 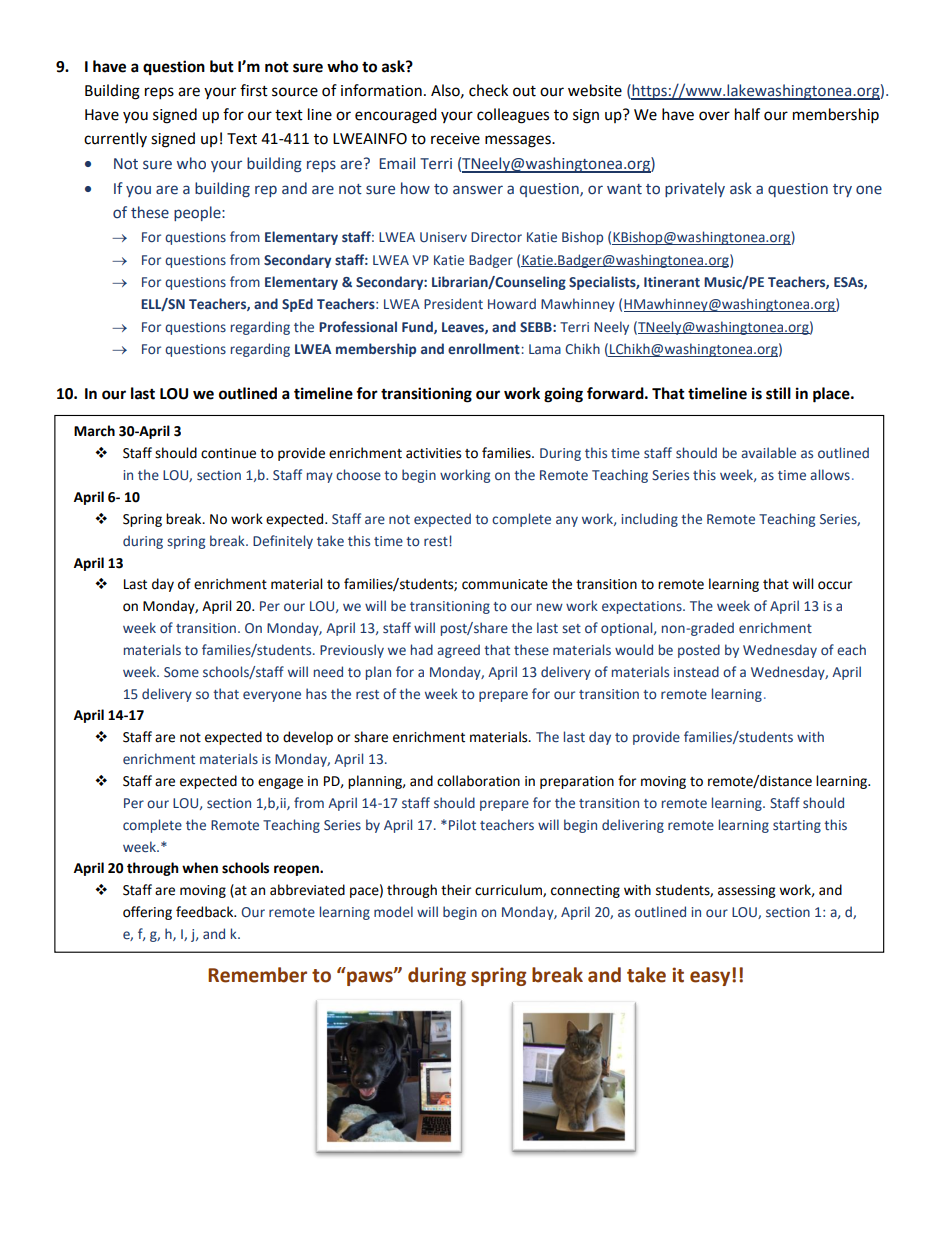 I want to click on agreed, so click(x=458, y=651).
